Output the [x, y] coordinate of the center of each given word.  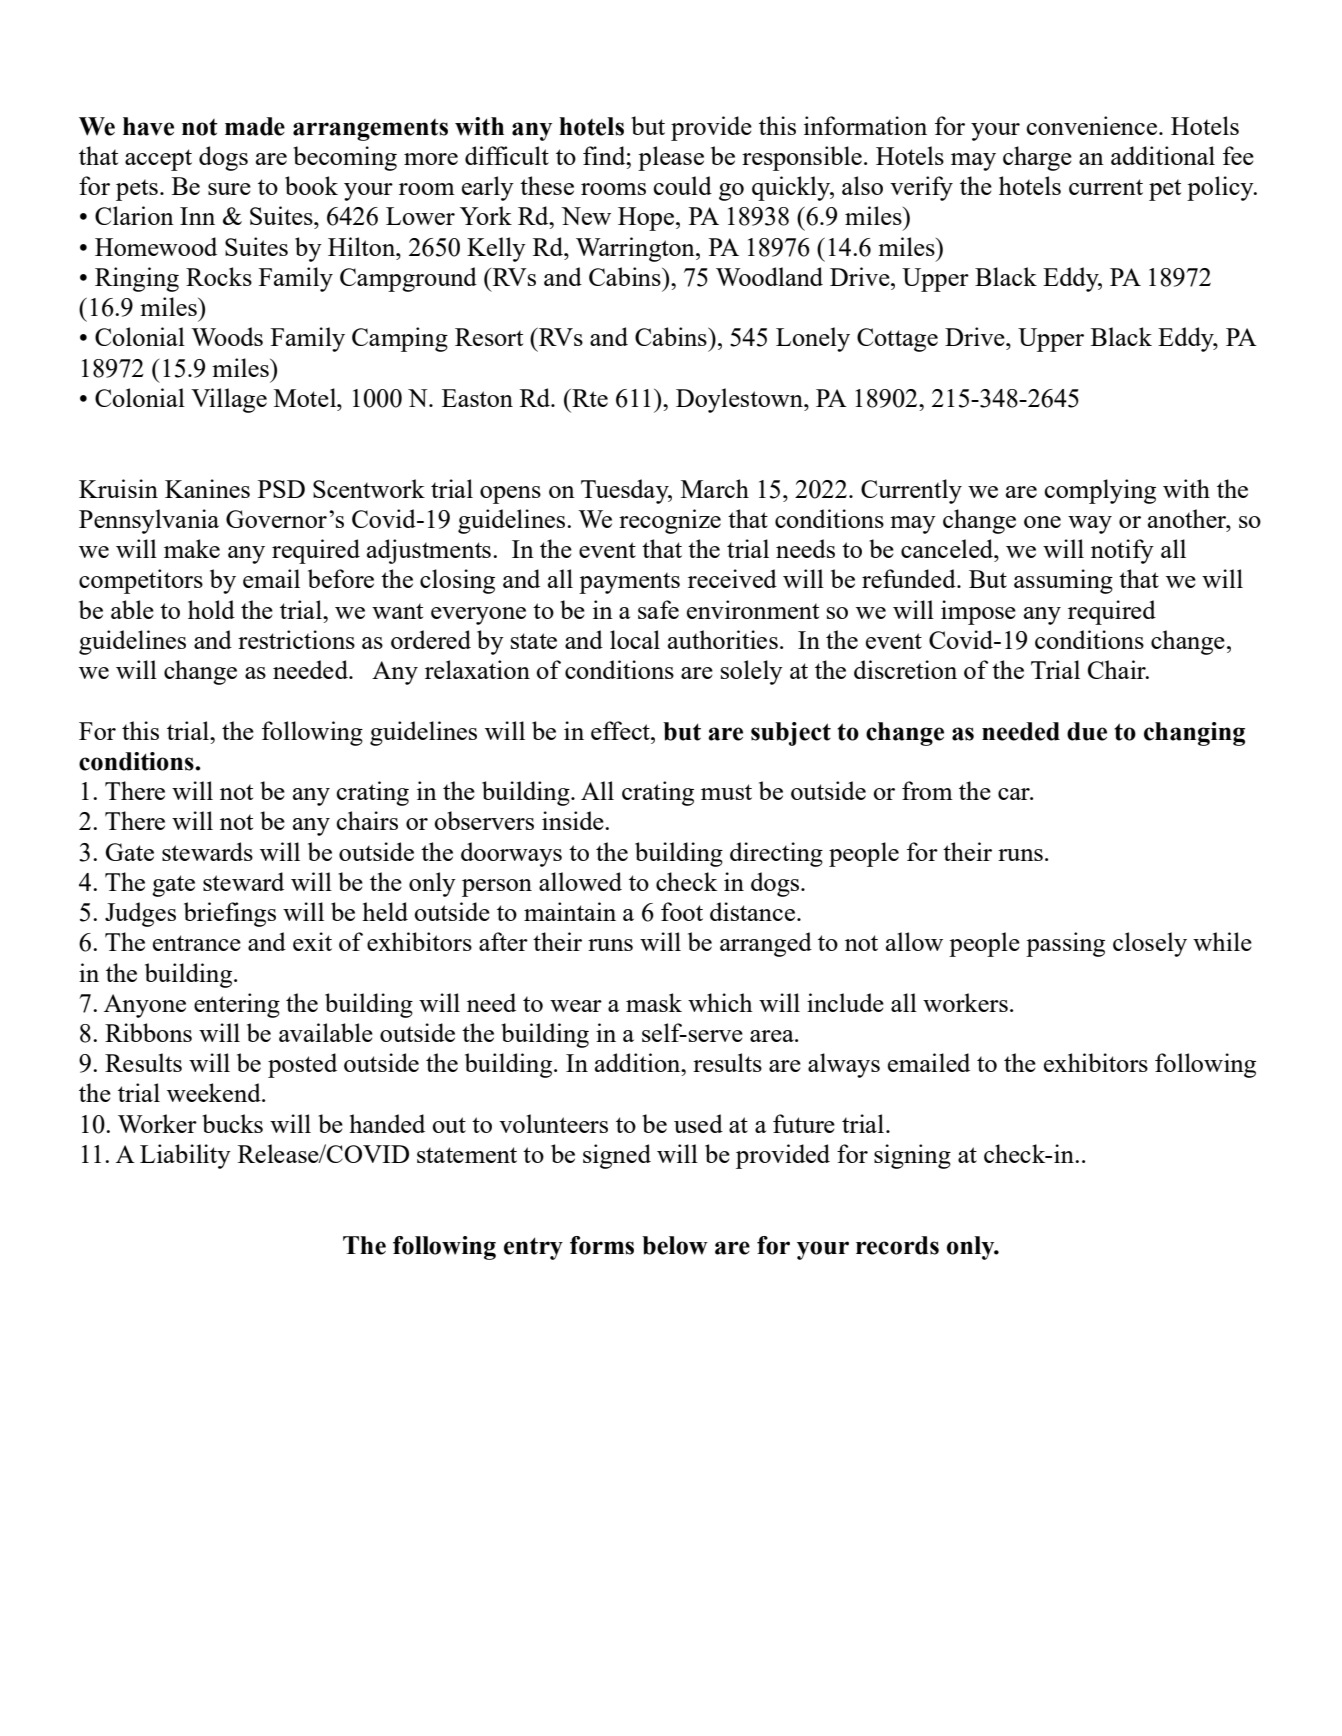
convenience [1093, 125]
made [255, 126]
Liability [185, 1156]
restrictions [296, 639]
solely [752, 672]
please [671, 158]
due [1087, 731]
